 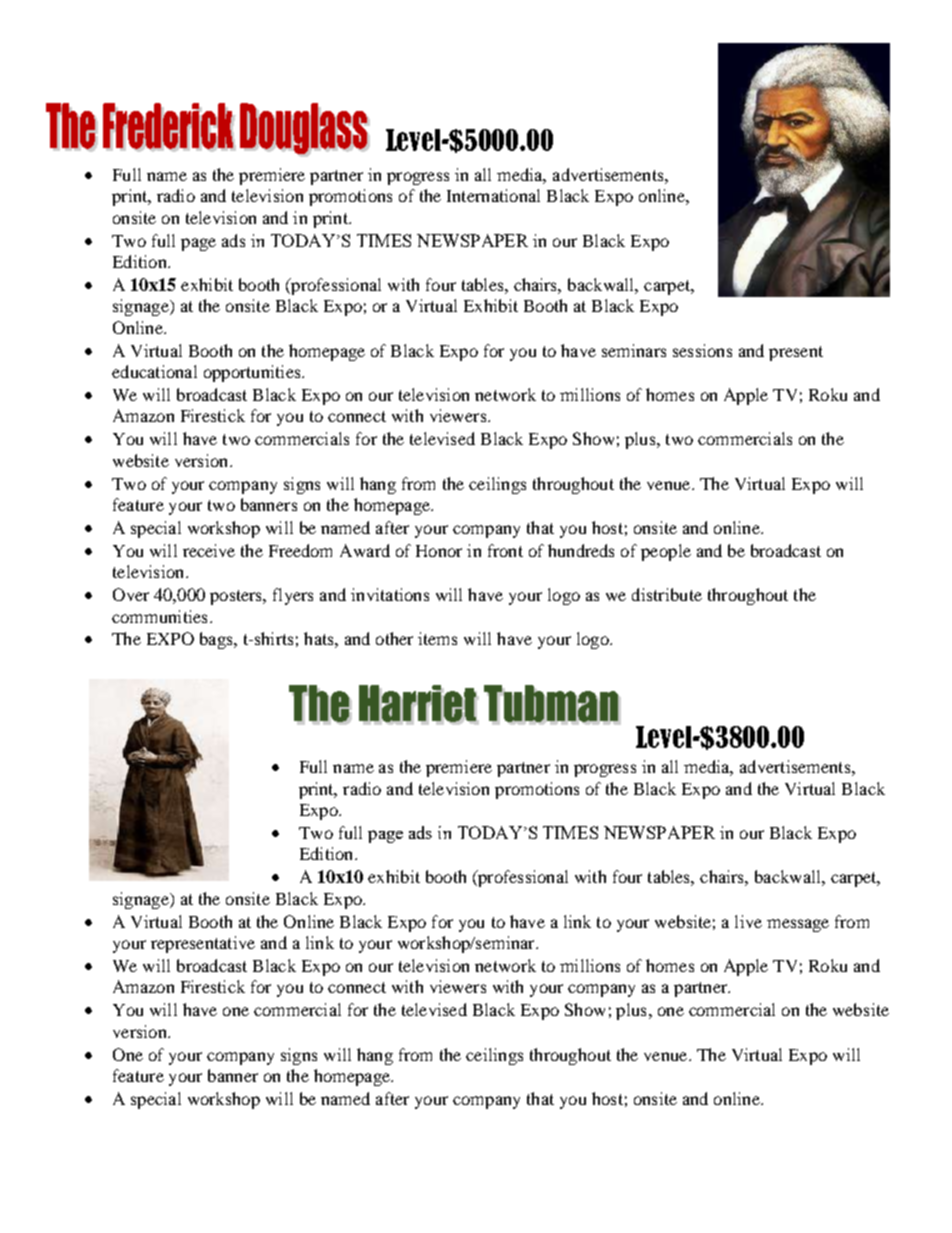 What do you see at coordinates (666, 552) in the document?
I see `people` at bounding box center [666, 552].
